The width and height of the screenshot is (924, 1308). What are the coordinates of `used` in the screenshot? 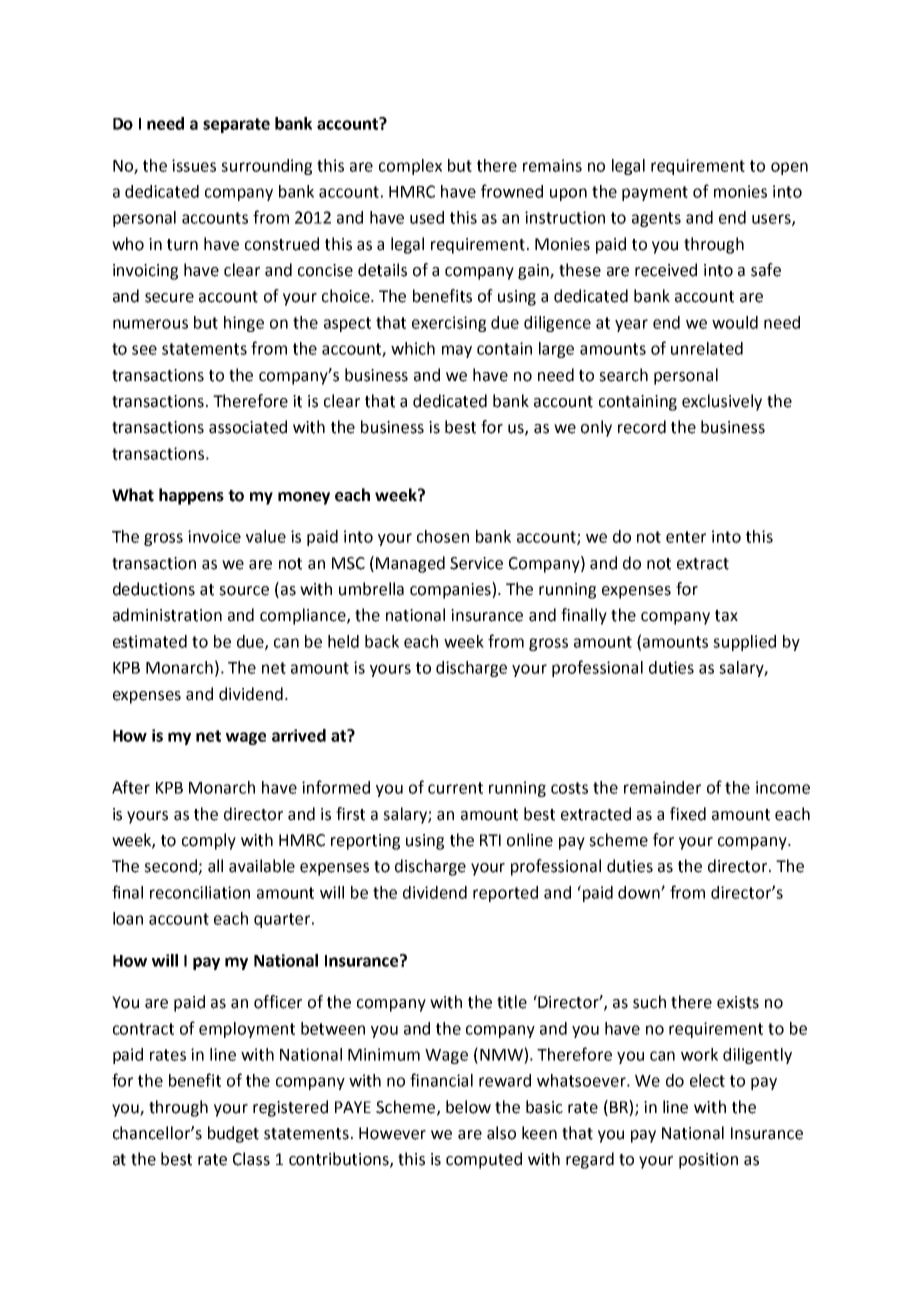 It's located at (427, 217).
